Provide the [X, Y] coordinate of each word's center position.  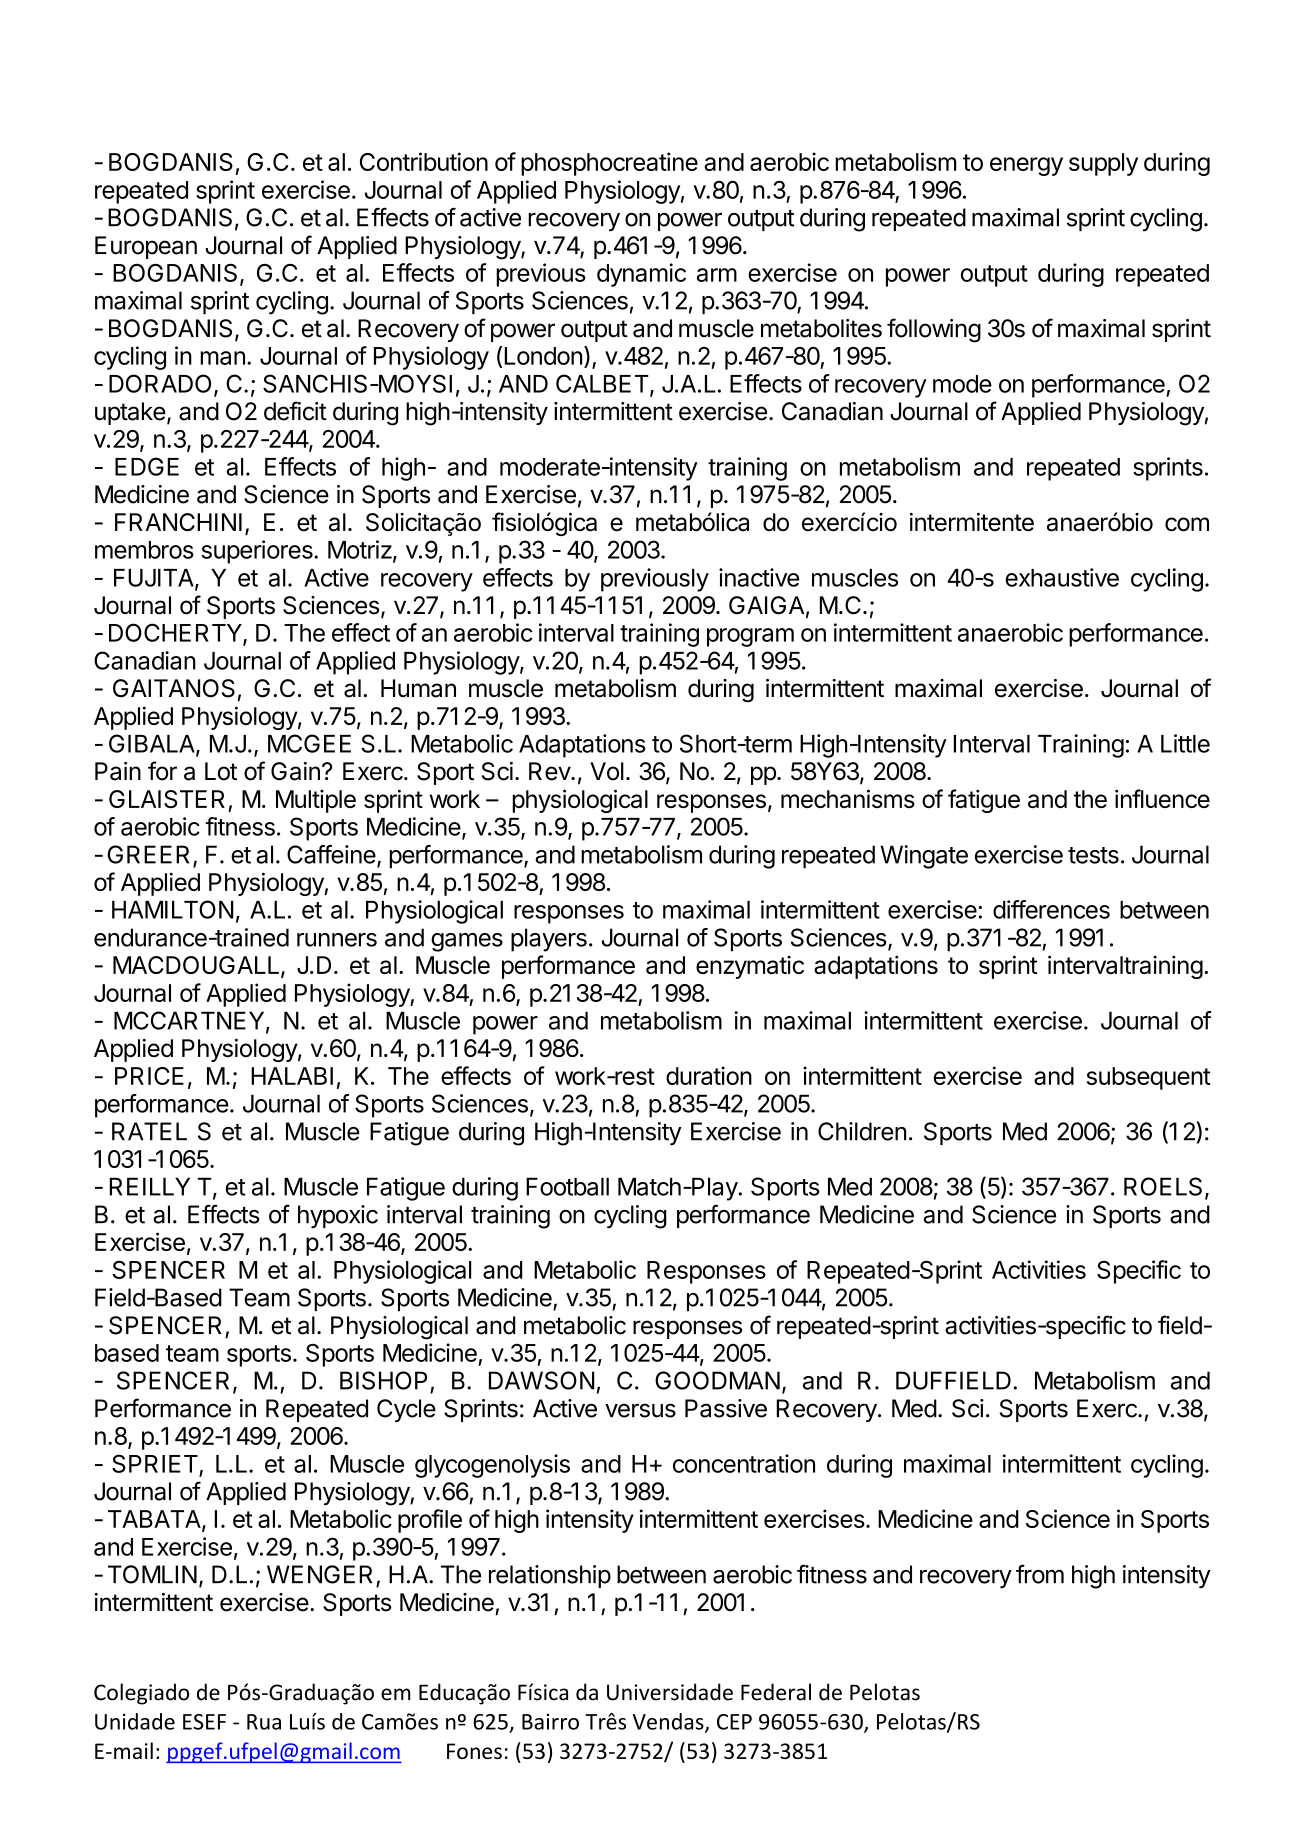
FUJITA [155, 579]
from [1040, 1574]
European [146, 247]
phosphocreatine [609, 164]
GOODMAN [717, 1380]
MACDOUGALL [197, 966]
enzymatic [750, 967]
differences [1051, 909]
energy [1026, 166]
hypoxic [338, 1217]
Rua [264, 1722]
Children [862, 1131]
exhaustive [1062, 577]
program [750, 637]
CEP [734, 1722]
